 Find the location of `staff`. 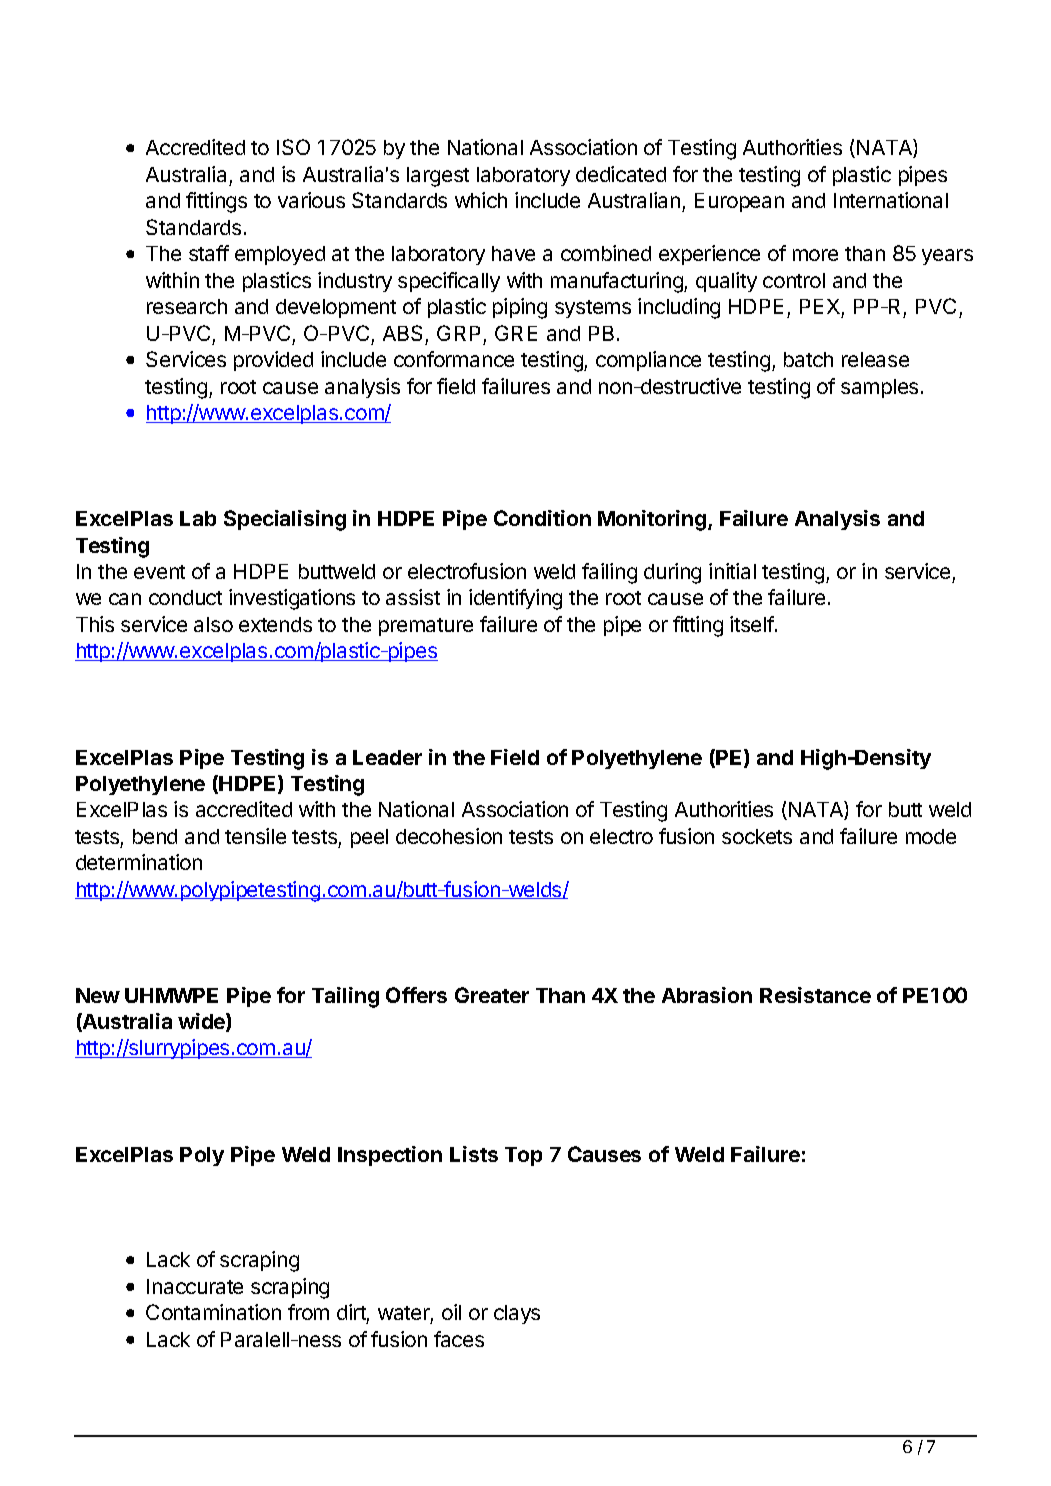

staff is located at coordinates (209, 253).
